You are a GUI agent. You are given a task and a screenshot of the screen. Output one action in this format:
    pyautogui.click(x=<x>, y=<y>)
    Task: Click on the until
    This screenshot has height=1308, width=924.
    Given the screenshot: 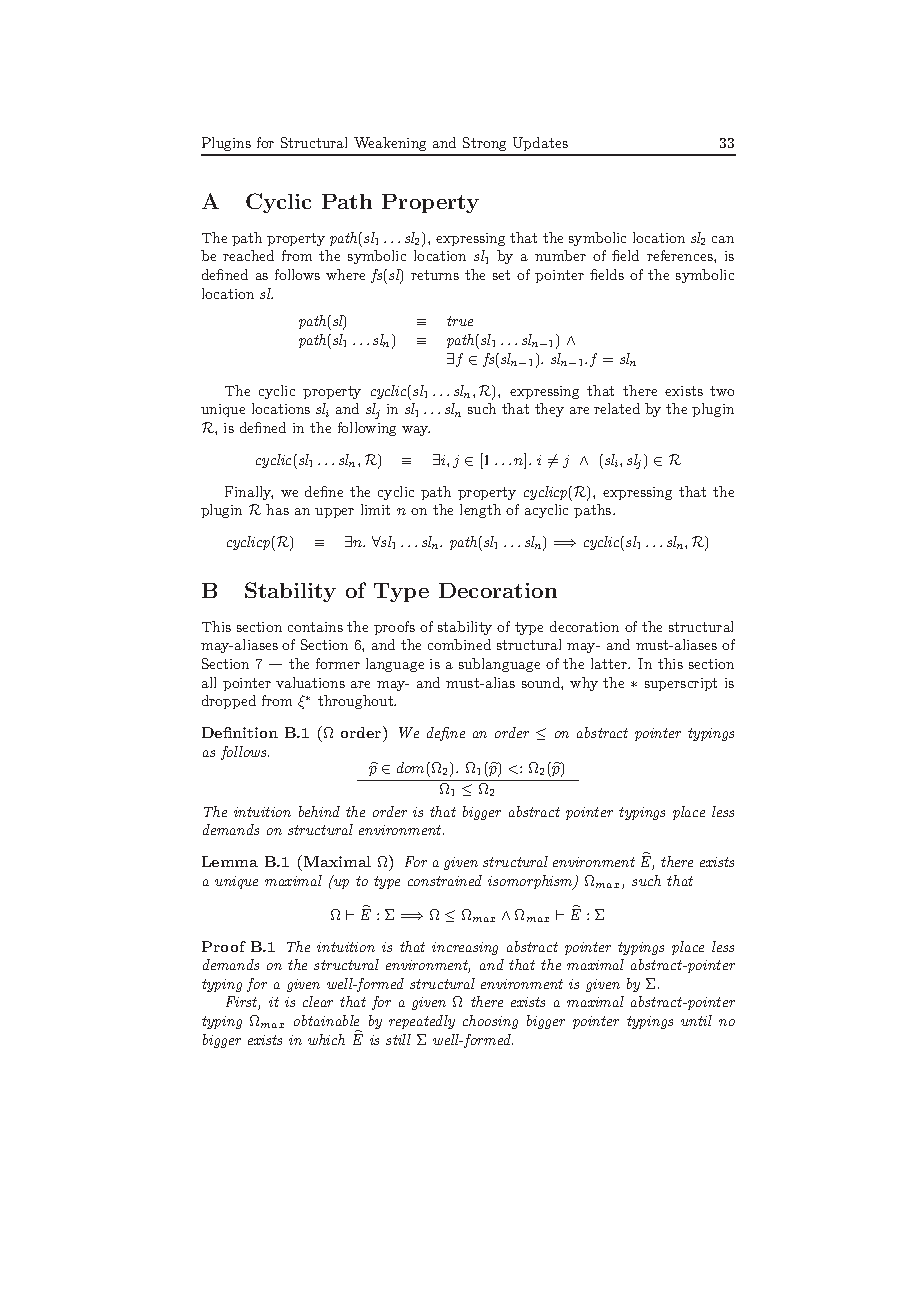 What is the action you would take?
    pyautogui.click(x=696, y=1020)
